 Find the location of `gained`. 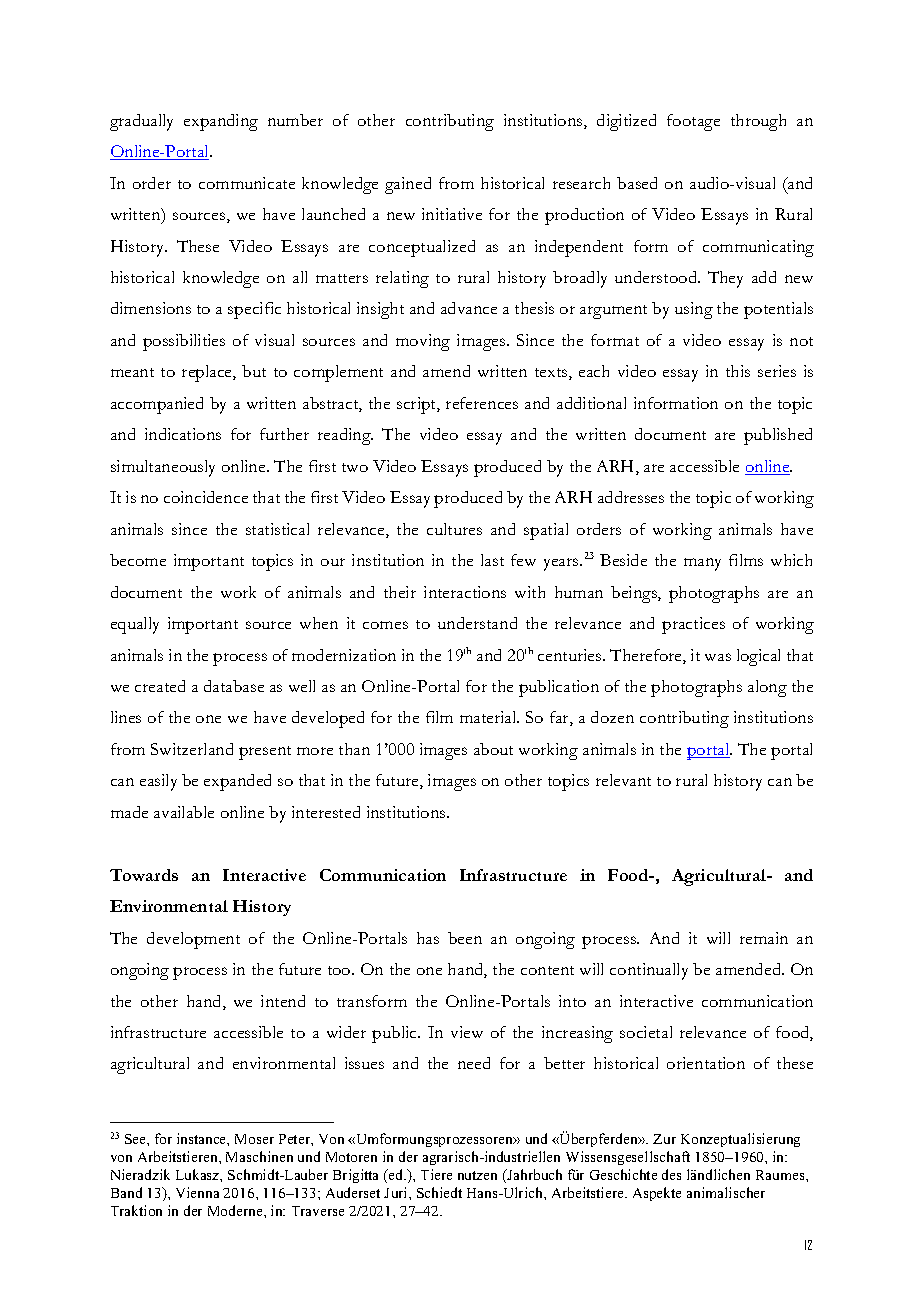

gained is located at coordinates (408, 185).
